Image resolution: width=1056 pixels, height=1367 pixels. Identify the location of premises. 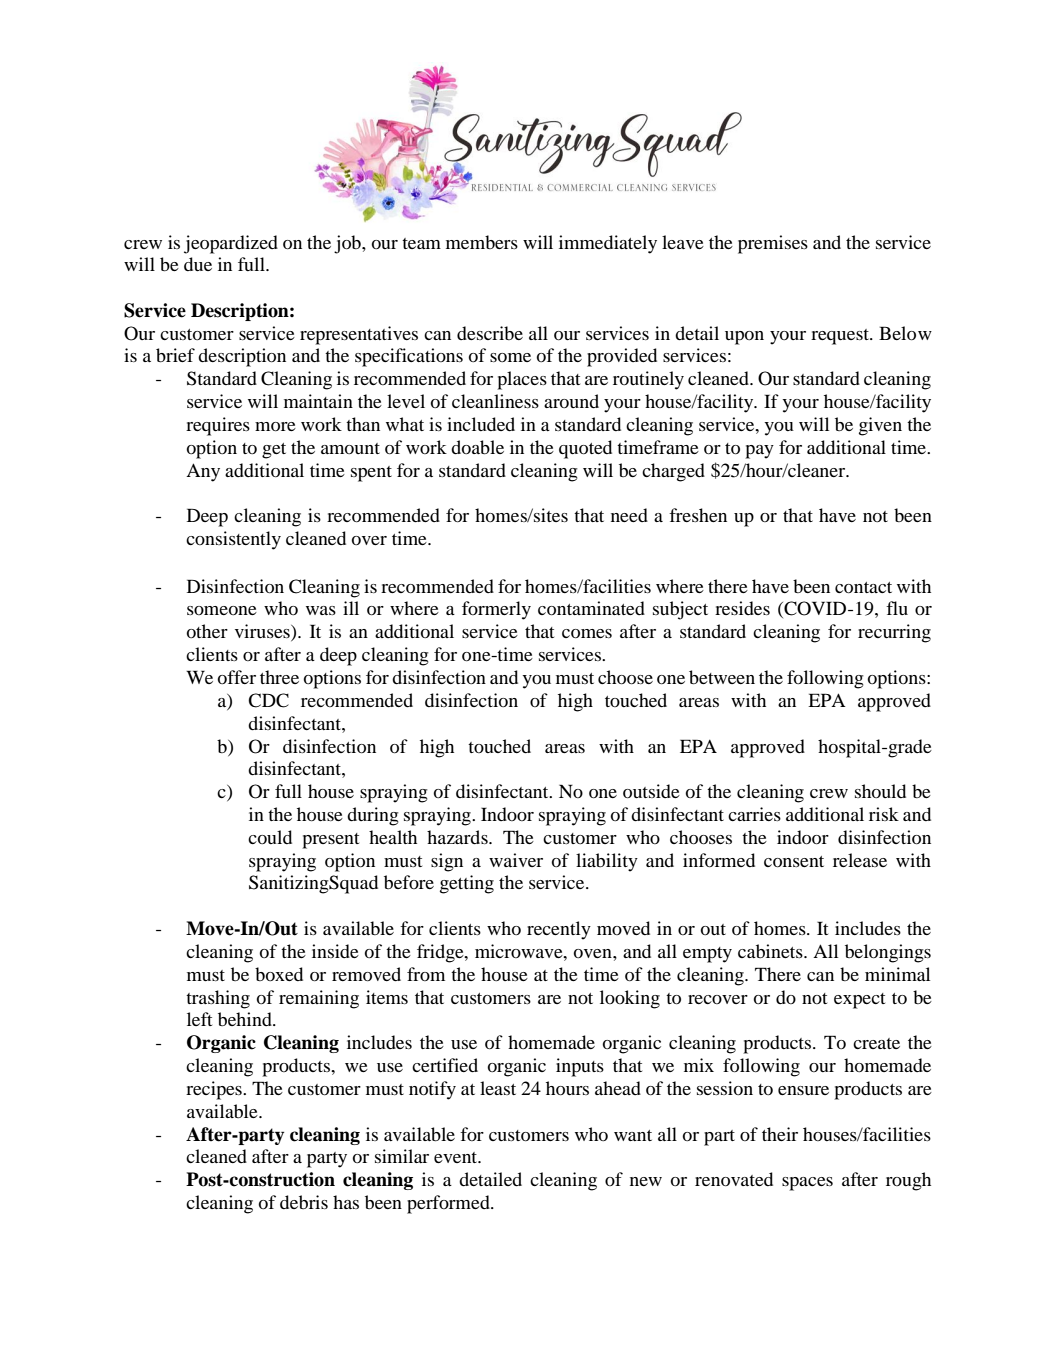
(773, 244).
